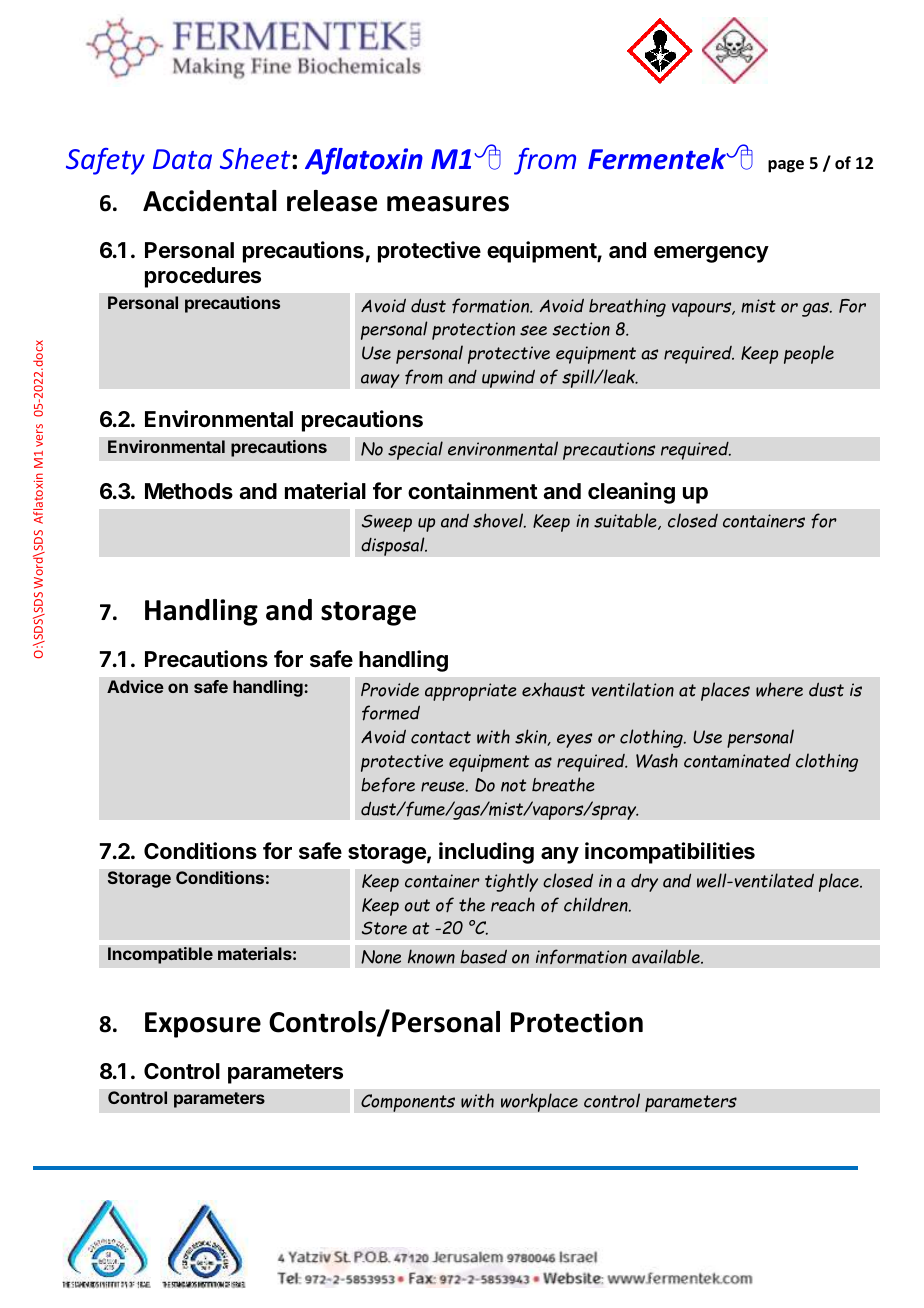 The width and height of the image is (924, 1308). I want to click on Advice, so click(135, 686).
